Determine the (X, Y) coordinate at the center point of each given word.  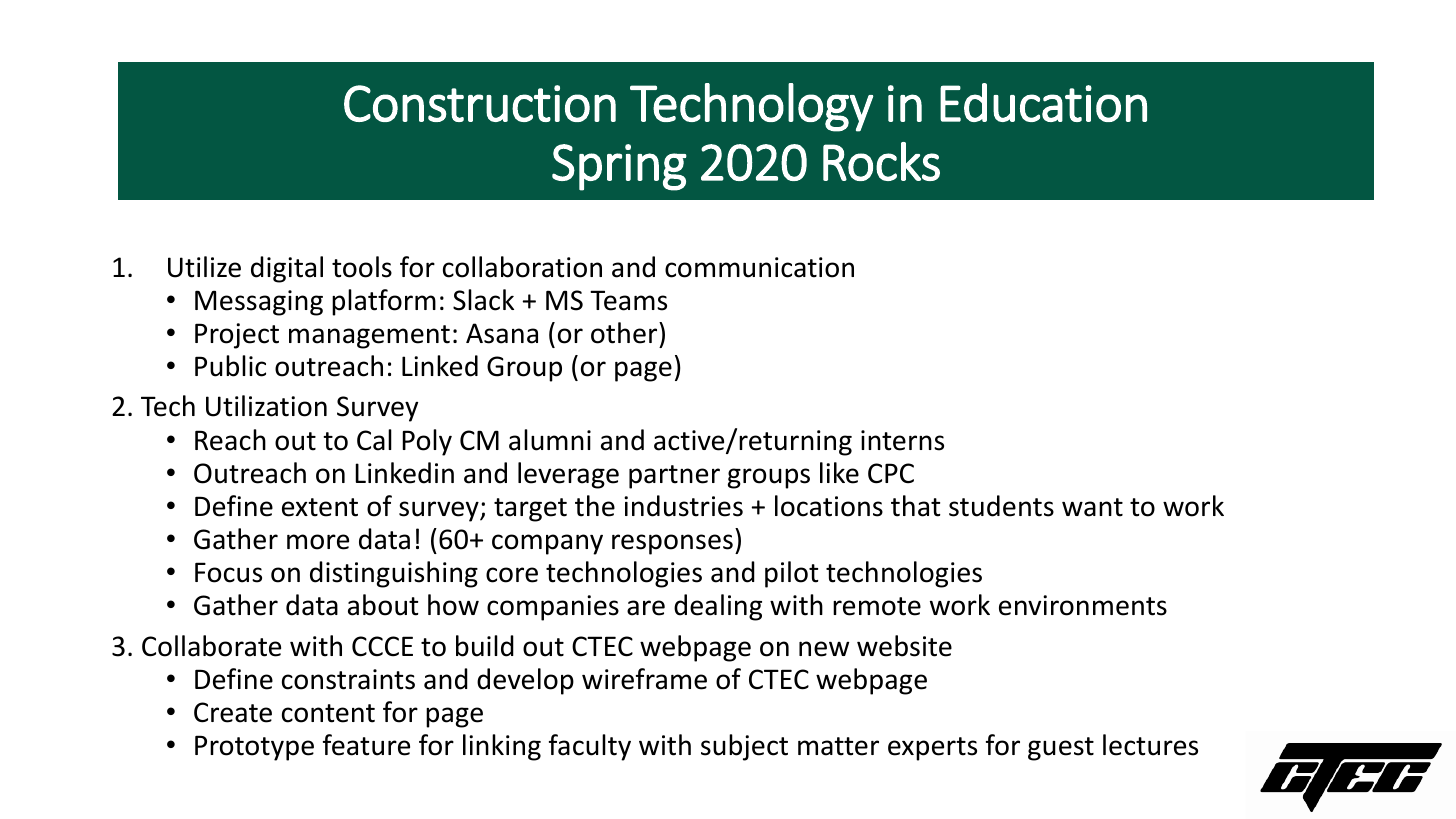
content (328, 713)
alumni (550, 440)
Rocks (881, 161)
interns (902, 440)
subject (744, 747)
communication (759, 267)
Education (1043, 102)
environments (1083, 605)
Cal (374, 440)
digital (287, 269)
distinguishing (394, 574)
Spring (619, 167)
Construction (480, 103)
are (646, 608)
